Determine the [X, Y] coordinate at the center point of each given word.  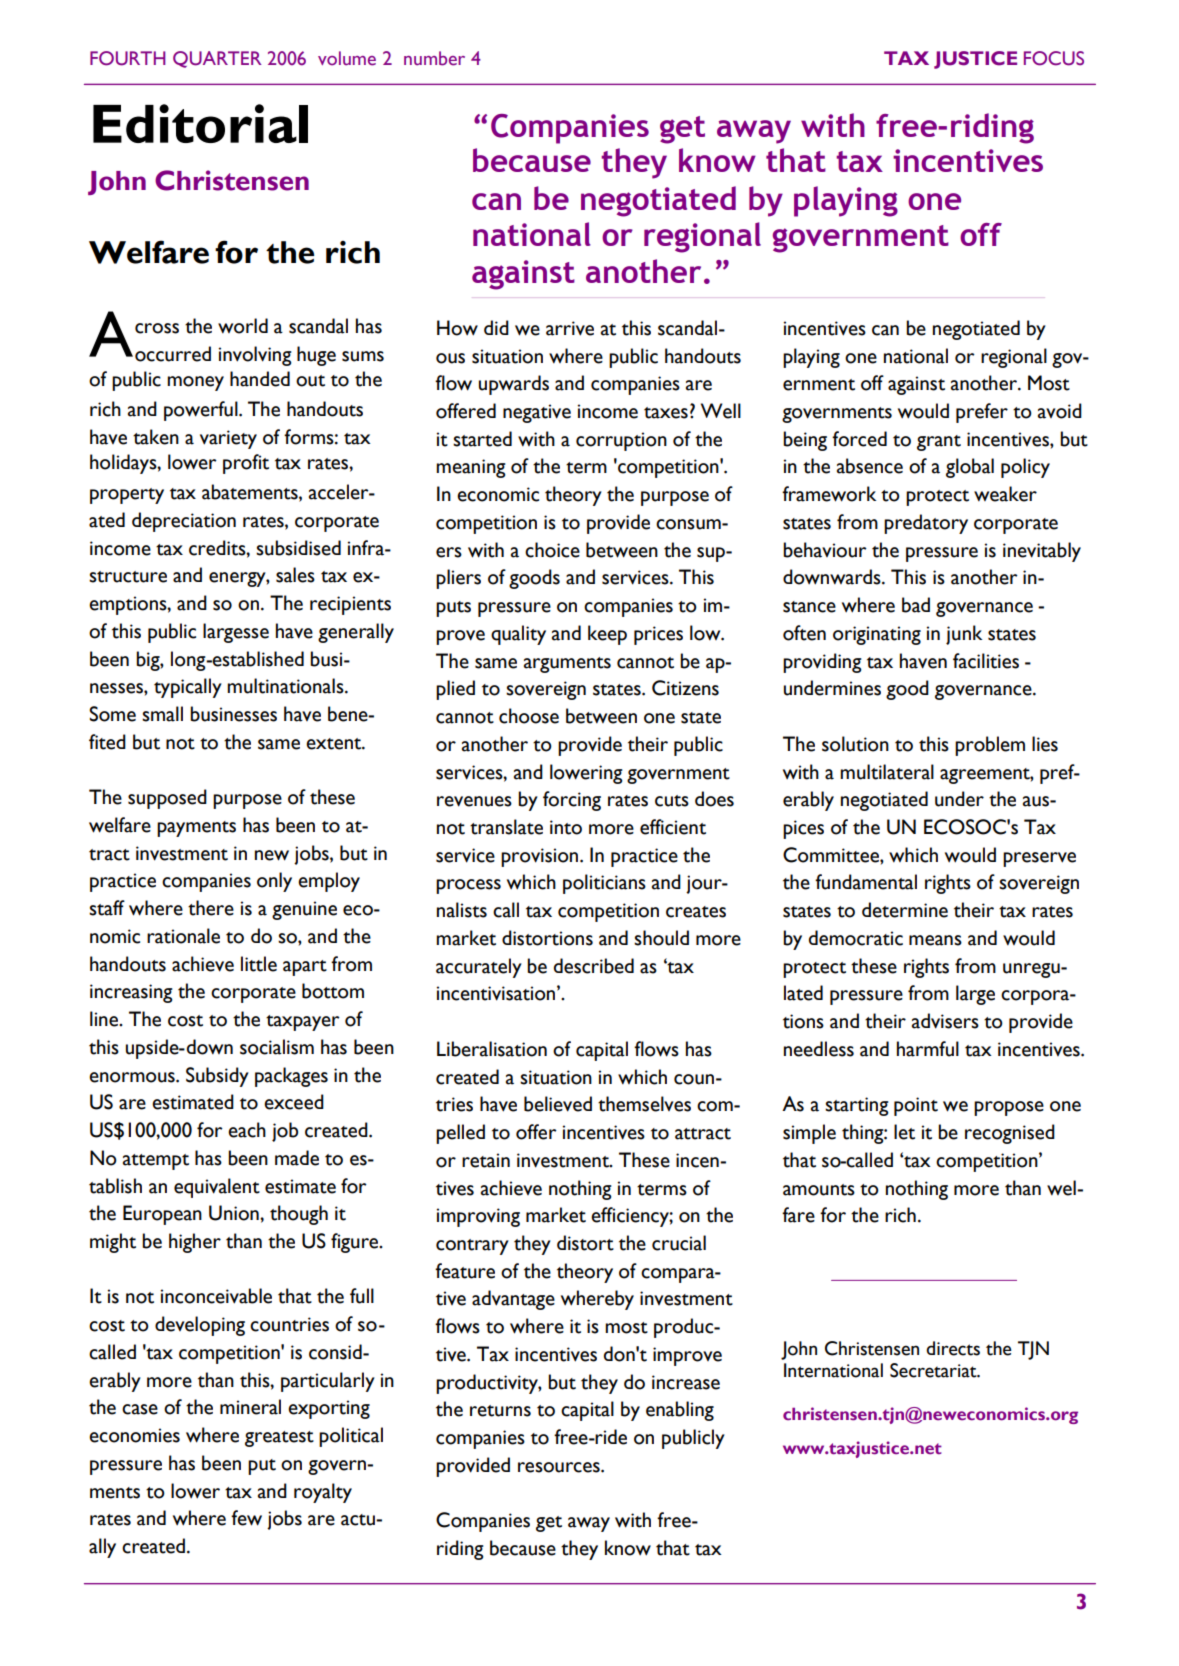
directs [953, 1348]
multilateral [887, 772]
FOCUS [1054, 58]
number [434, 58]
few [246, 1518]
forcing [572, 801]
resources [560, 1467]
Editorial [200, 123]
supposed [167, 799]
